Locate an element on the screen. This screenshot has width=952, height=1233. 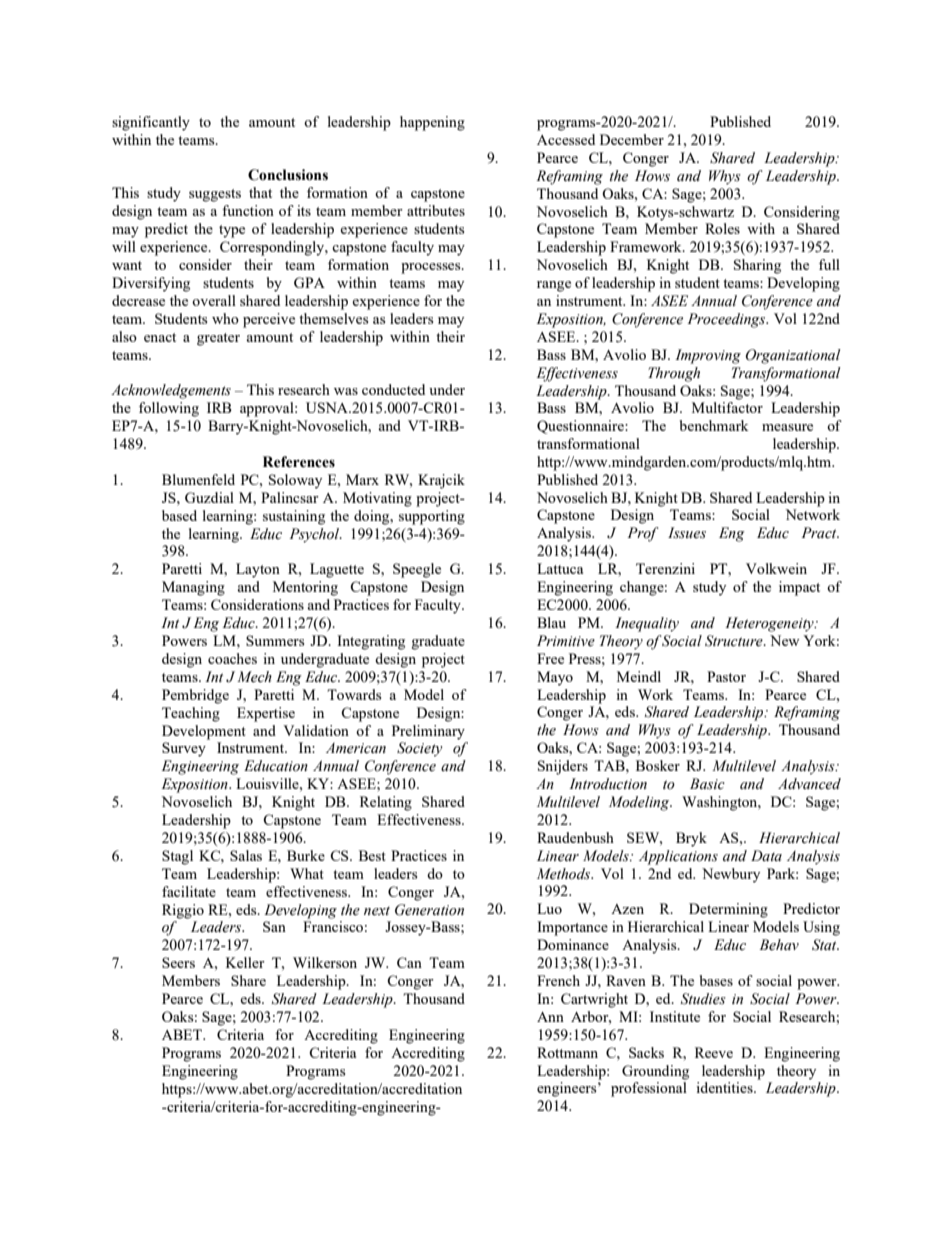
Teaching is located at coordinates (191, 714).
